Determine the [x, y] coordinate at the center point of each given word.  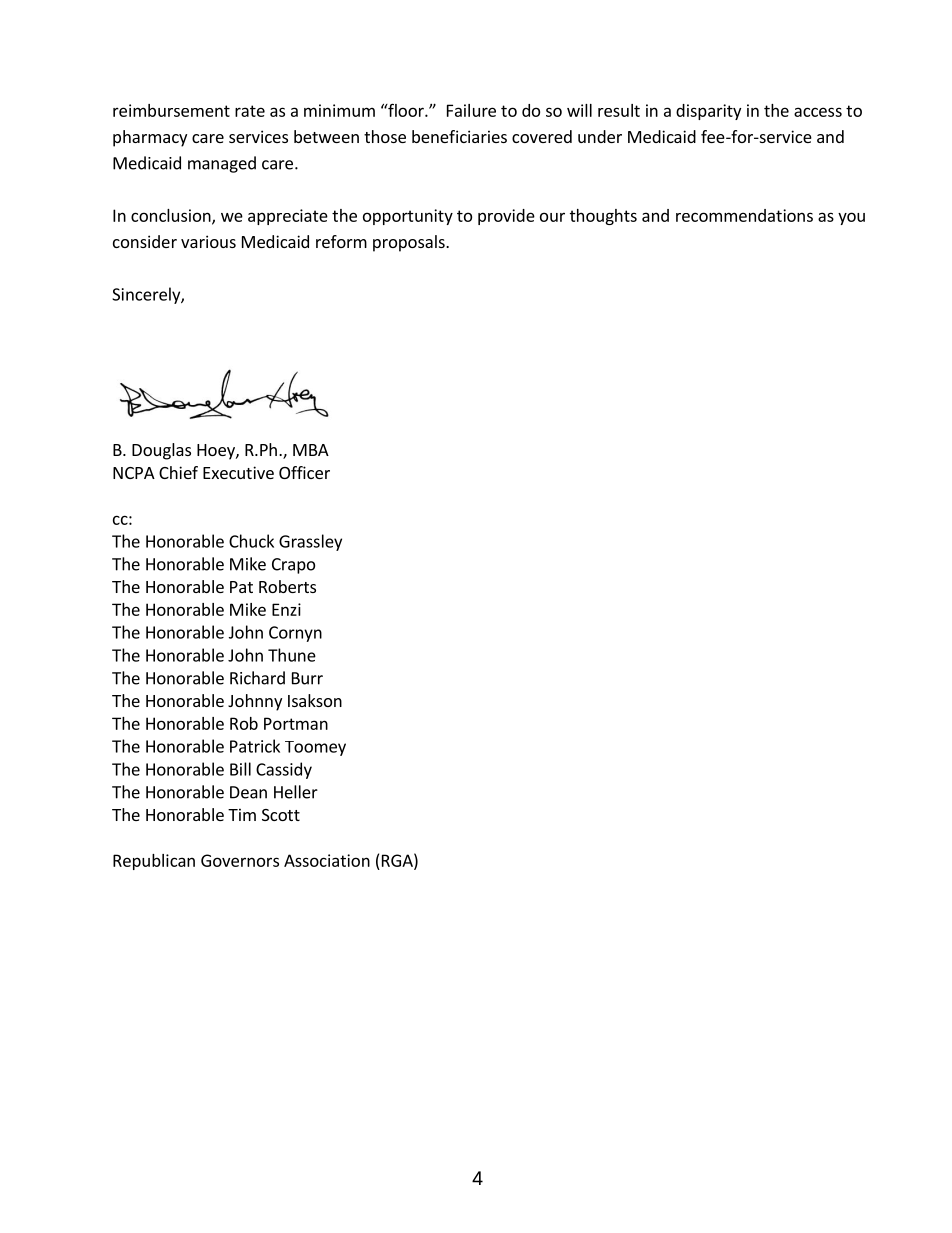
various [208, 241]
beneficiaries [459, 136]
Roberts [287, 586]
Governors [240, 860]
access [818, 112]
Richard [257, 678]
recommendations [744, 215]
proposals [410, 243]
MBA [311, 450]
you [851, 218]
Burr [307, 678]
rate [250, 111]
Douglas [161, 451]
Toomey [315, 748]
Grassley [310, 542]
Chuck [251, 541]
